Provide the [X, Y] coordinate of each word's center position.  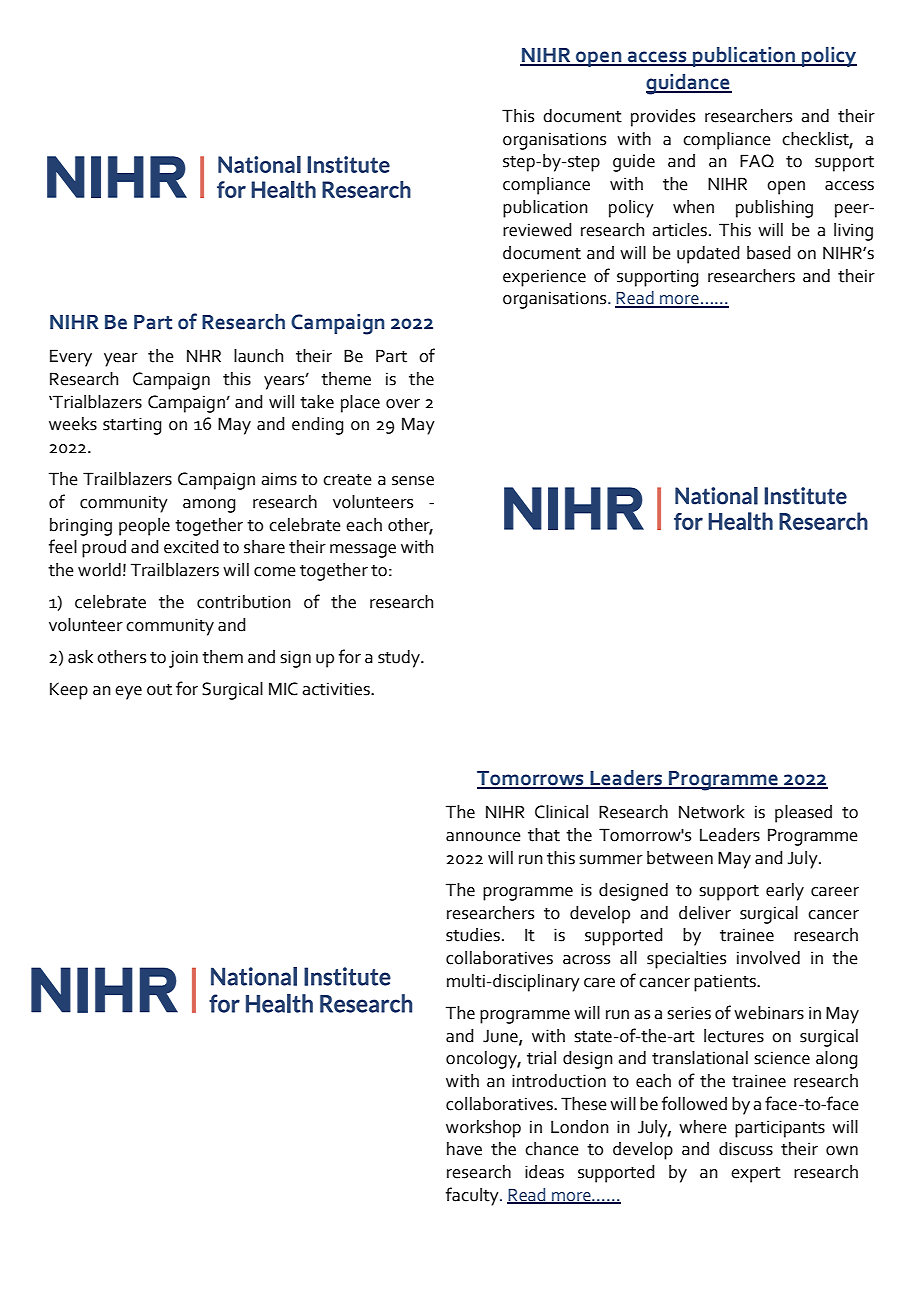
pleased [803, 814]
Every [71, 358]
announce [483, 837]
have [464, 1149]
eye [128, 693]
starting [132, 426]
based [769, 253]
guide [634, 163]
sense [413, 481]
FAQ [757, 161]
